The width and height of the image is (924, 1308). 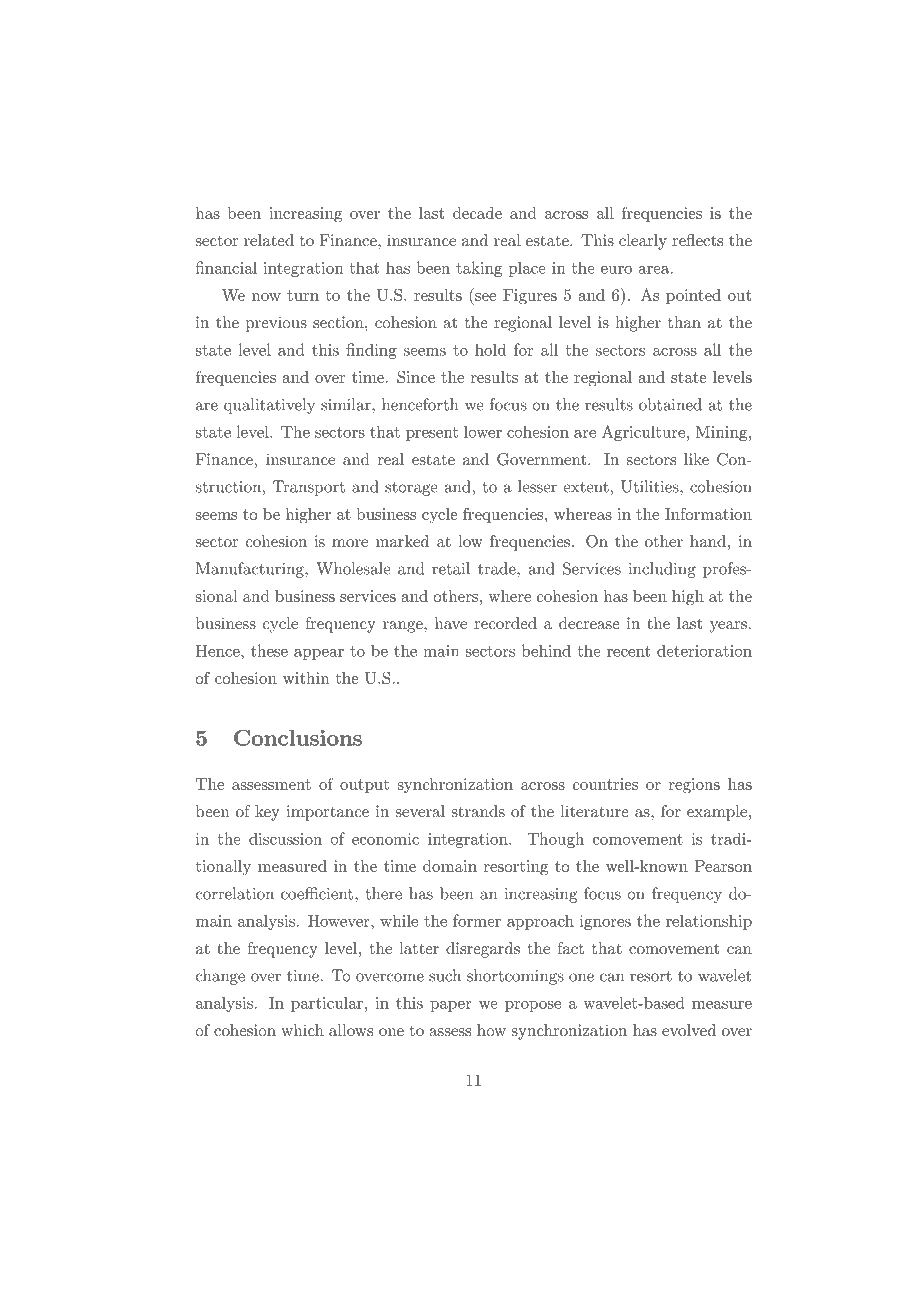 I want to click on have, so click(x=451, y=623).
